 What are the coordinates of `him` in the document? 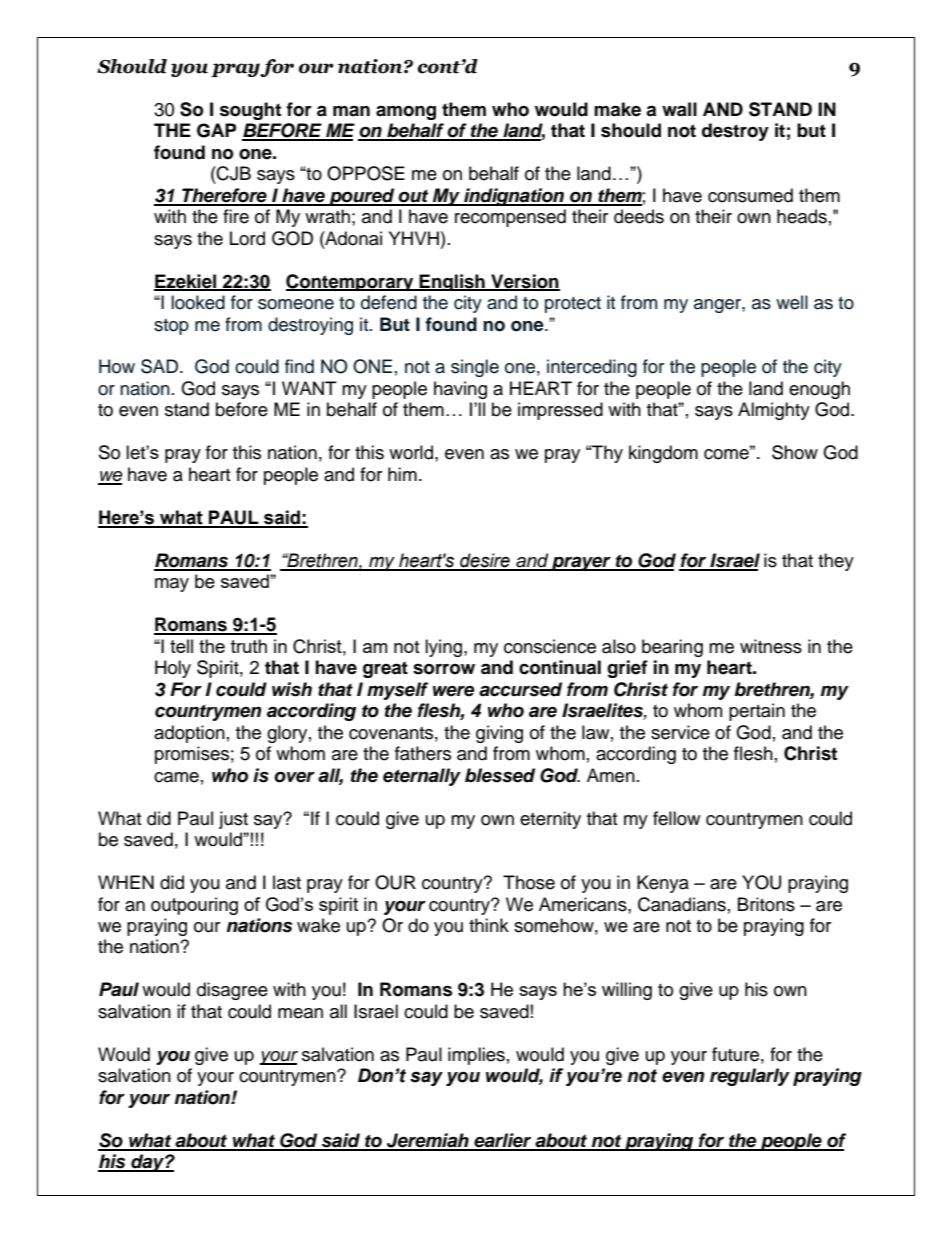 It's located at (402, 474).
